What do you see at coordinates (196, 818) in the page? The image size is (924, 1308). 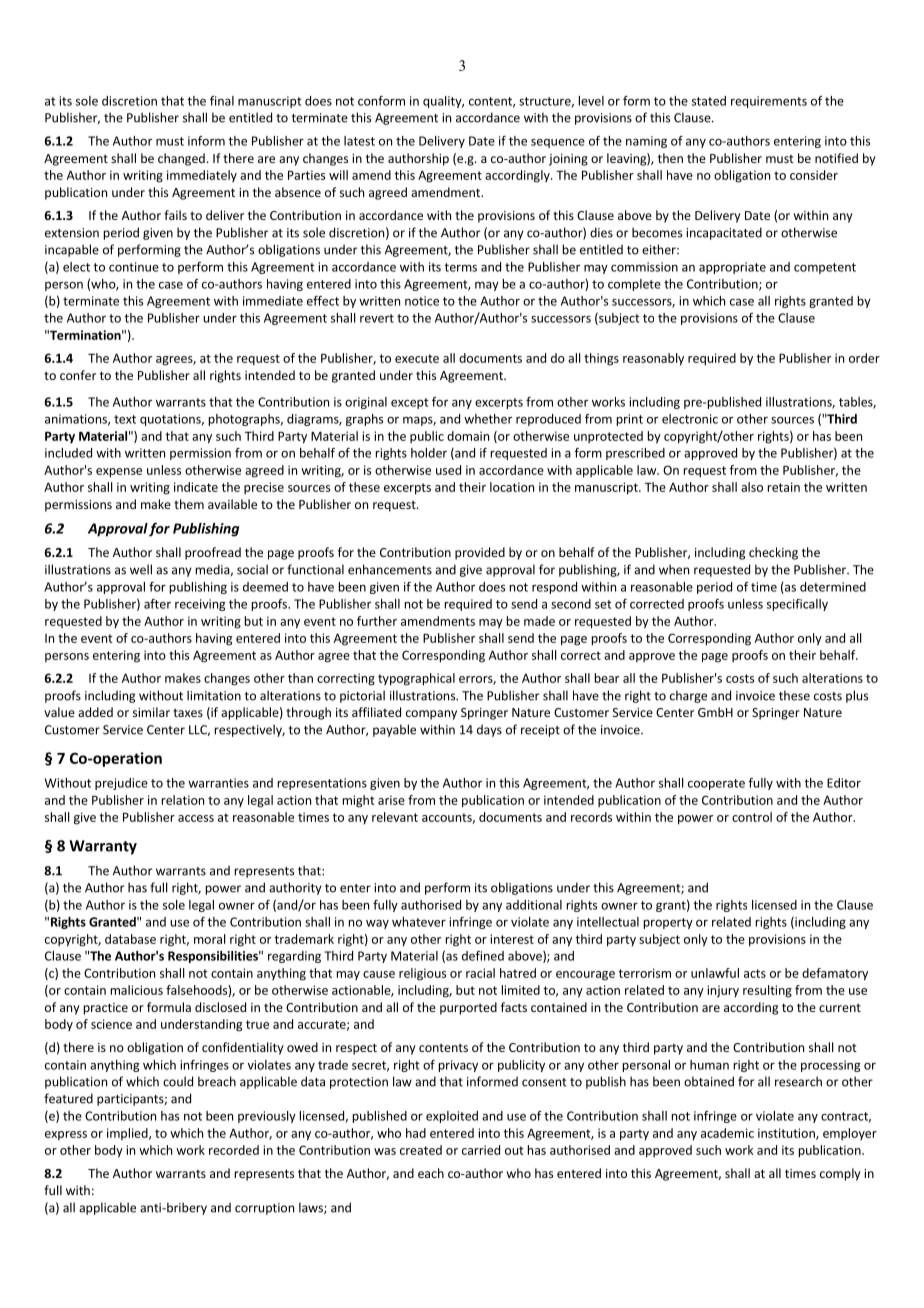 I see `access` at bounding box center [196, 818].
